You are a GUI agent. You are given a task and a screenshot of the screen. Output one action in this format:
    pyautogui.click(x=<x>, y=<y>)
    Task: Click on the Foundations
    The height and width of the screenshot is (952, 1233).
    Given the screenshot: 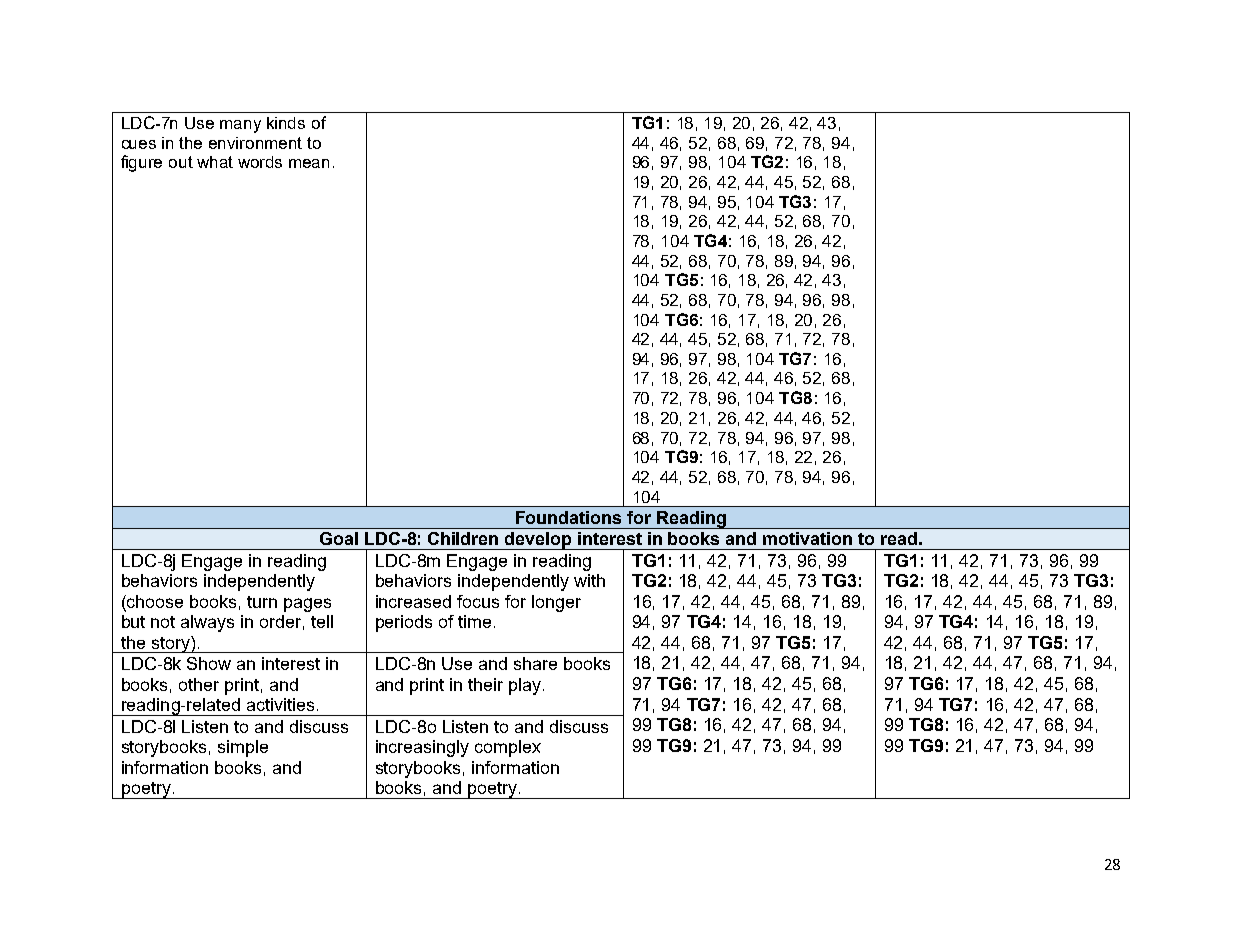 What is the action you would take?
    pyautogui.click(x=568, y=517)
